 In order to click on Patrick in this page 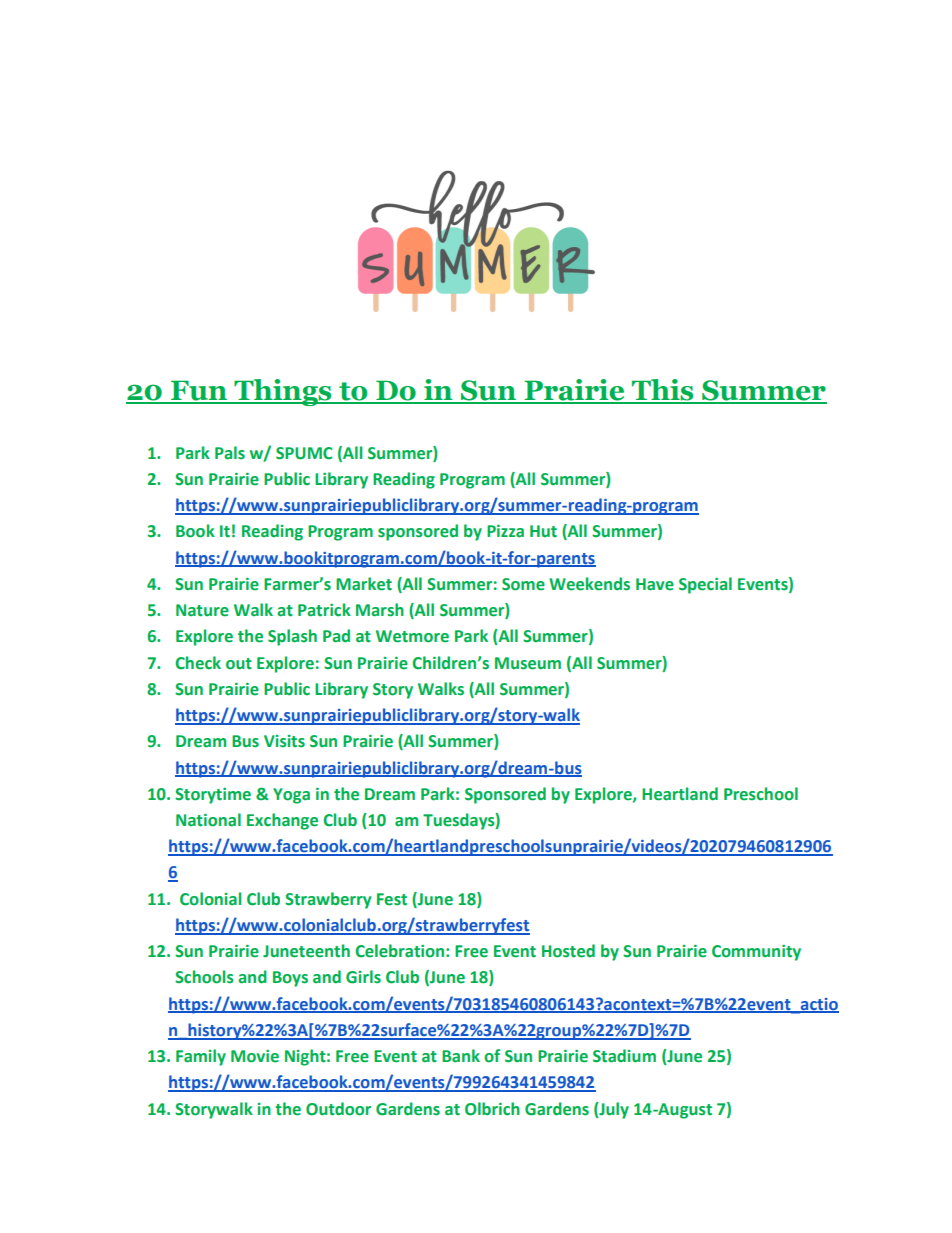, I will do `click(324, 610)`.
